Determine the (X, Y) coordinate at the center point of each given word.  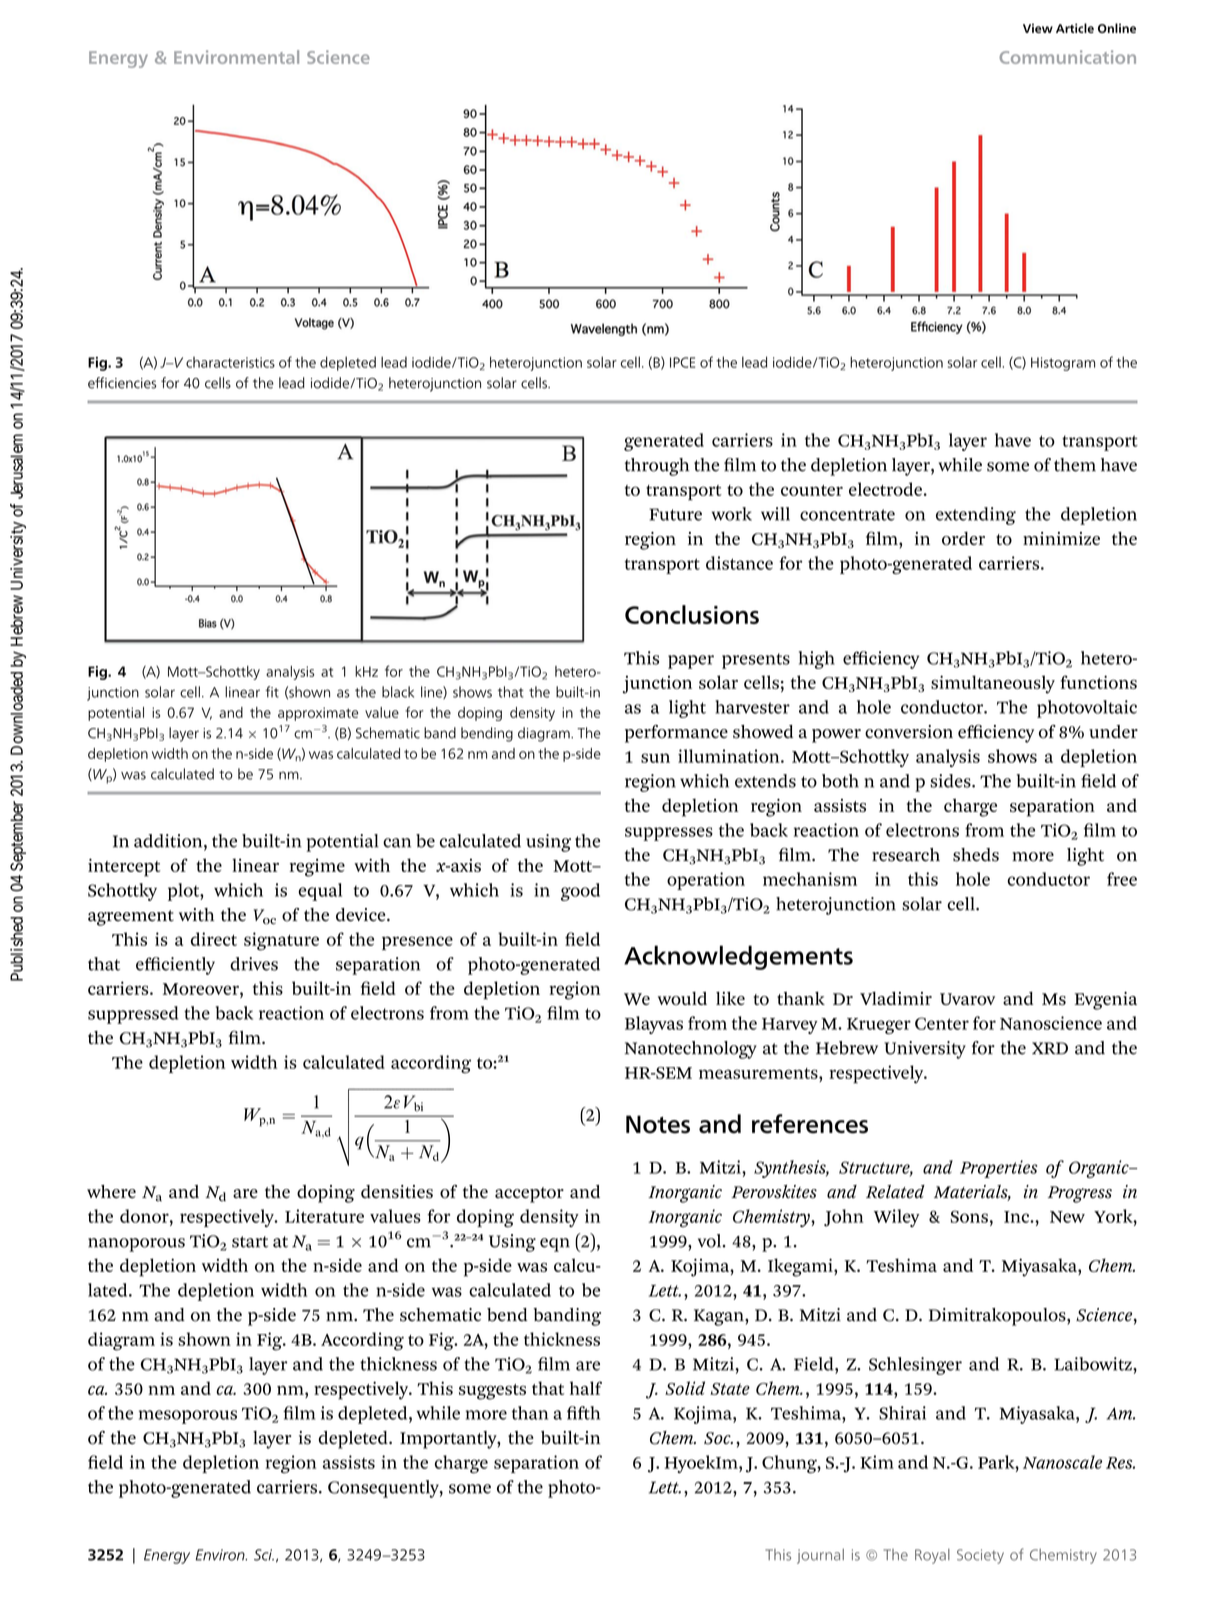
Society (980, 1556)
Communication (1067, 57)
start (250, 1242)
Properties (998, 1169)
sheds (976, 855)
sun (655, 758)
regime (317, 867)
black (398, 692)
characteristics (230, 362)
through (657, 467)
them (1075, 465)
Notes (658, 1124)
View (1038, 28)
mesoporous (188, 1417)
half (586, 1388)
